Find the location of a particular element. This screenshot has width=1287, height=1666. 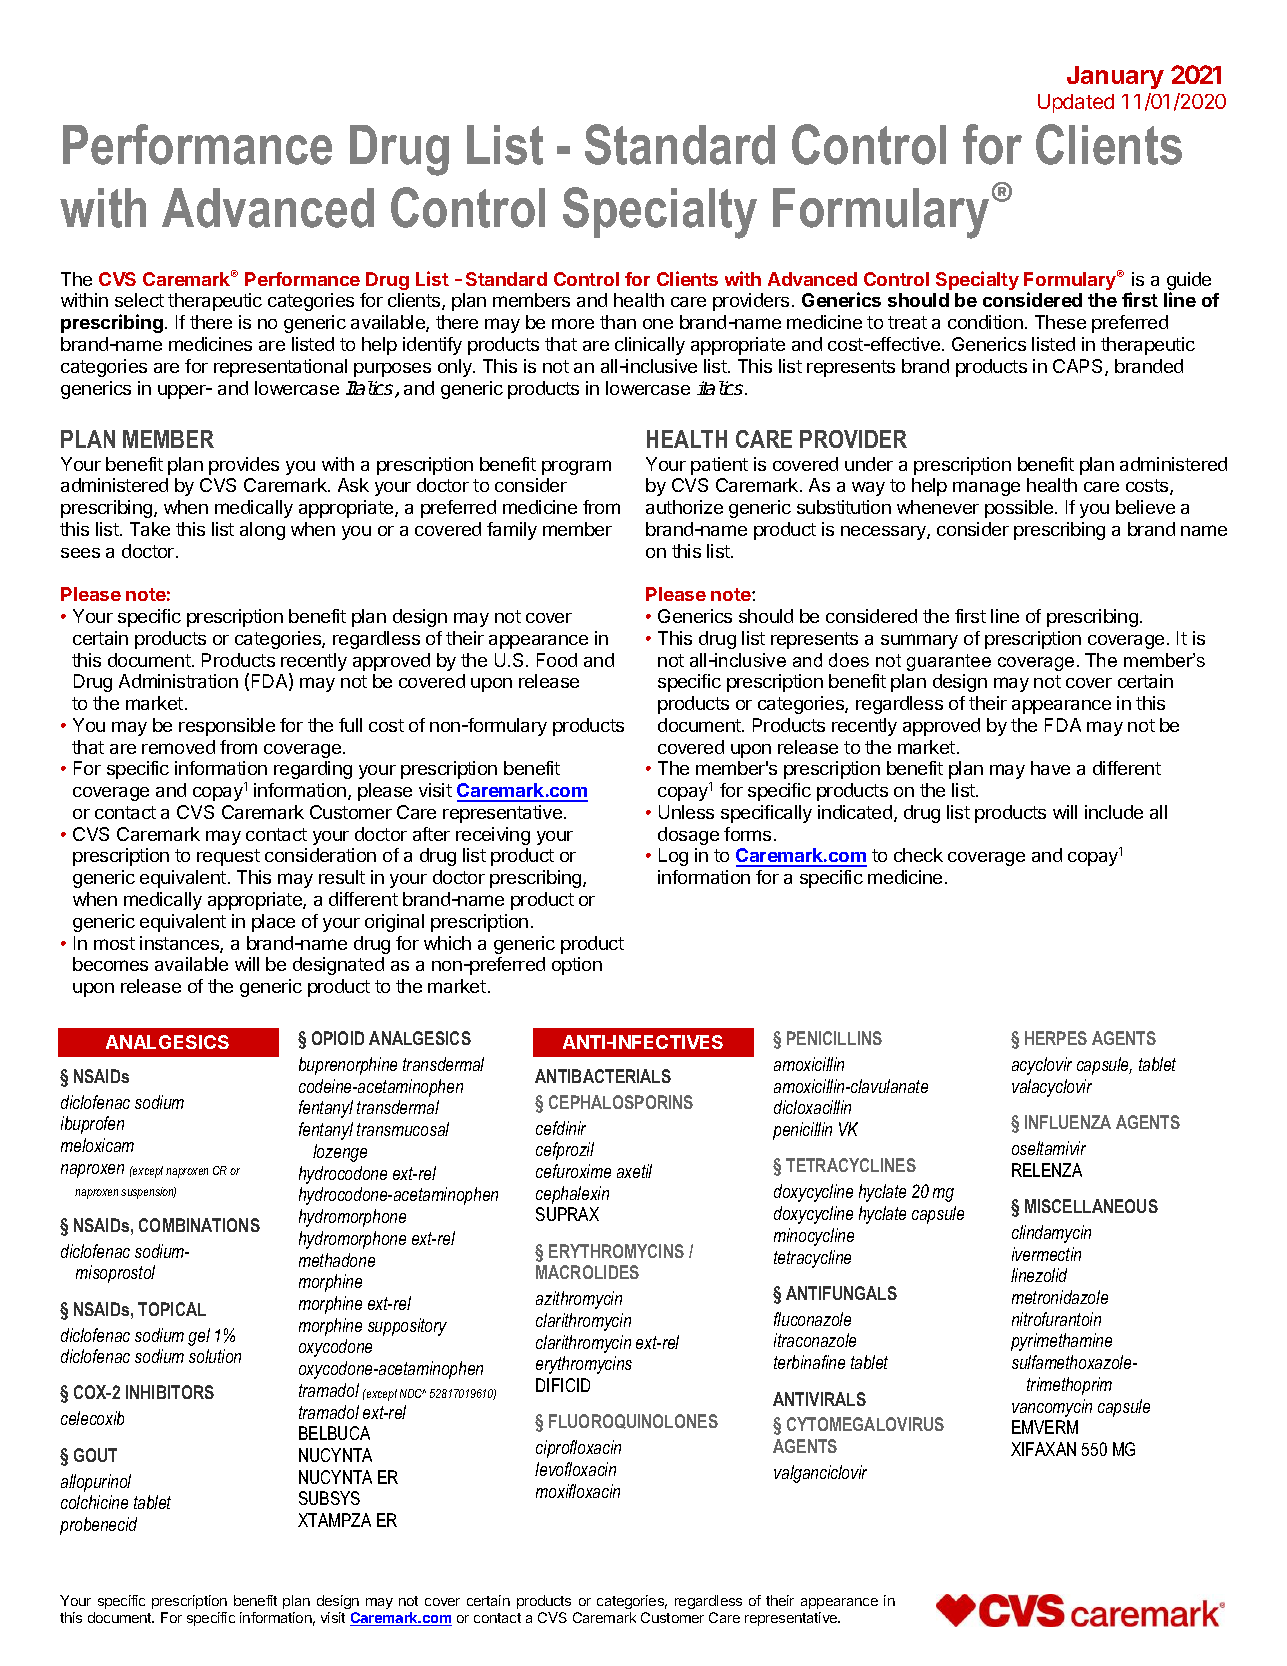

authorize is located at coordinates (684, 507).
